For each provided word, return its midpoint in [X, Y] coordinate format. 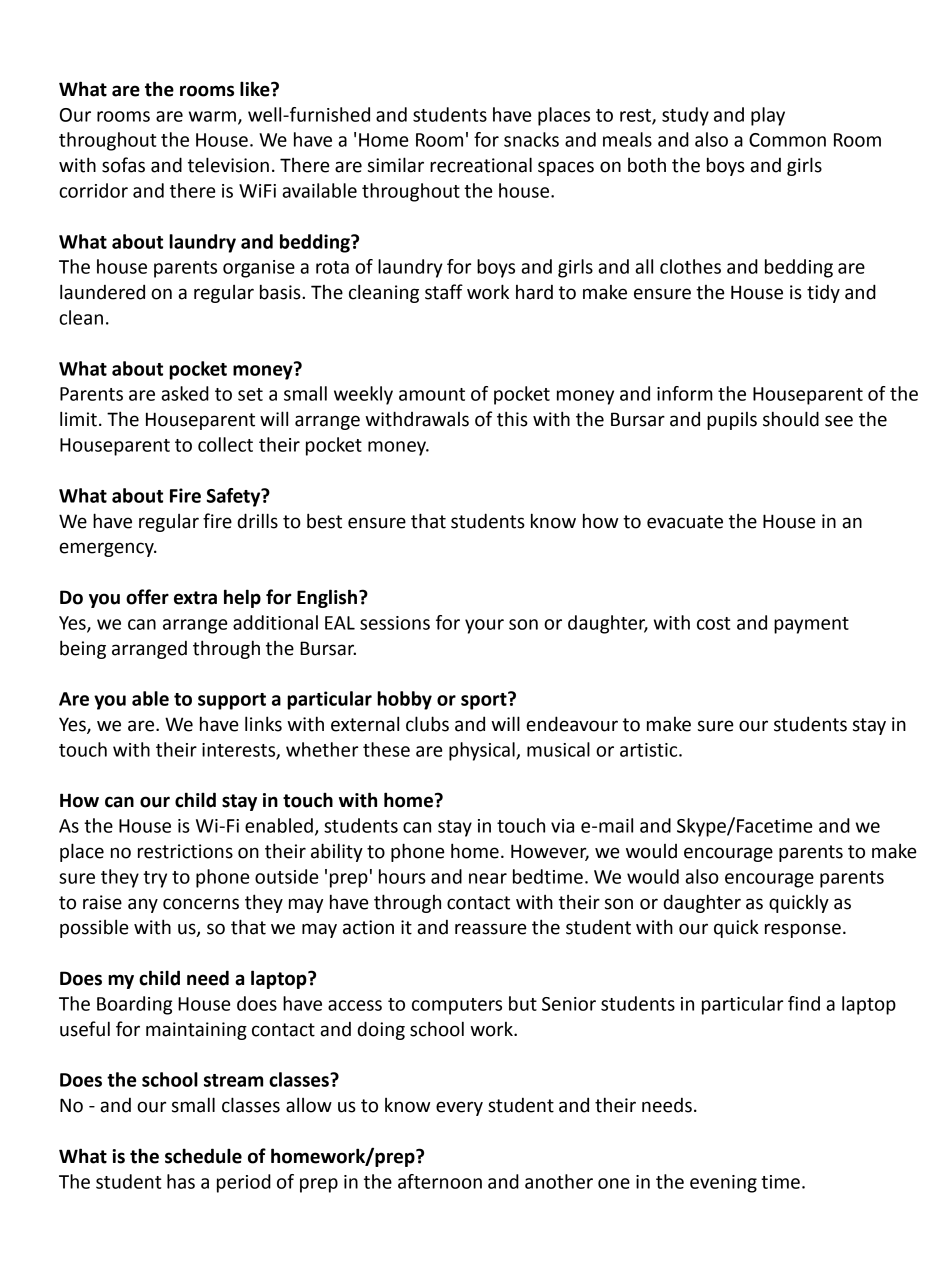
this [512, 419]
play [768, 116]
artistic [650, 750]
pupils [732, 421]
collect [225, 444]
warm [212, 116]
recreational [481, 165]
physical [483, 751]
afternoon [440, 1181]
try [155, 879]
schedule [203, 1156]
